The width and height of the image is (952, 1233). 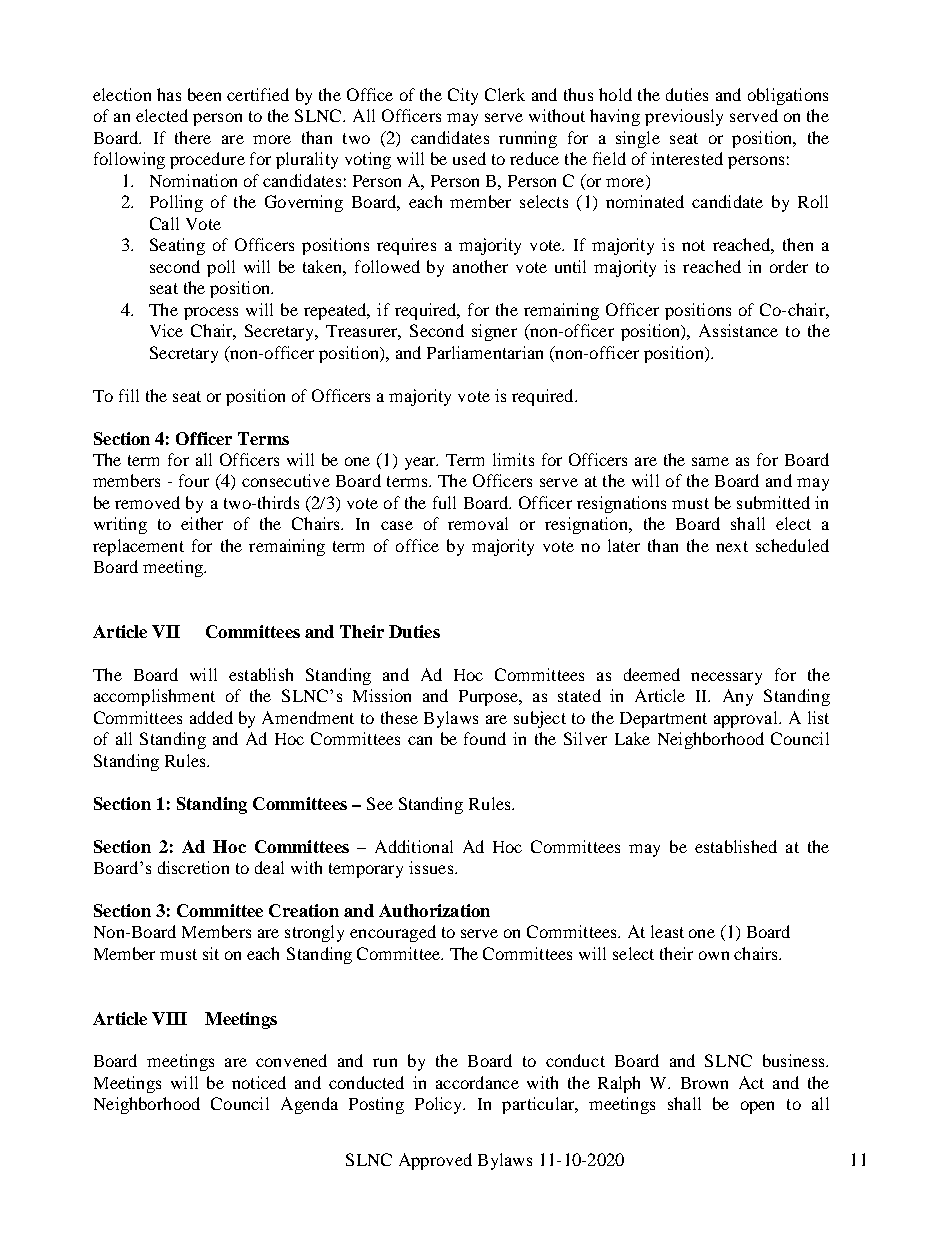 What do you see at coordinates (193, 867) in the image?
I see `discretion` at bounding box center [193, 867].
